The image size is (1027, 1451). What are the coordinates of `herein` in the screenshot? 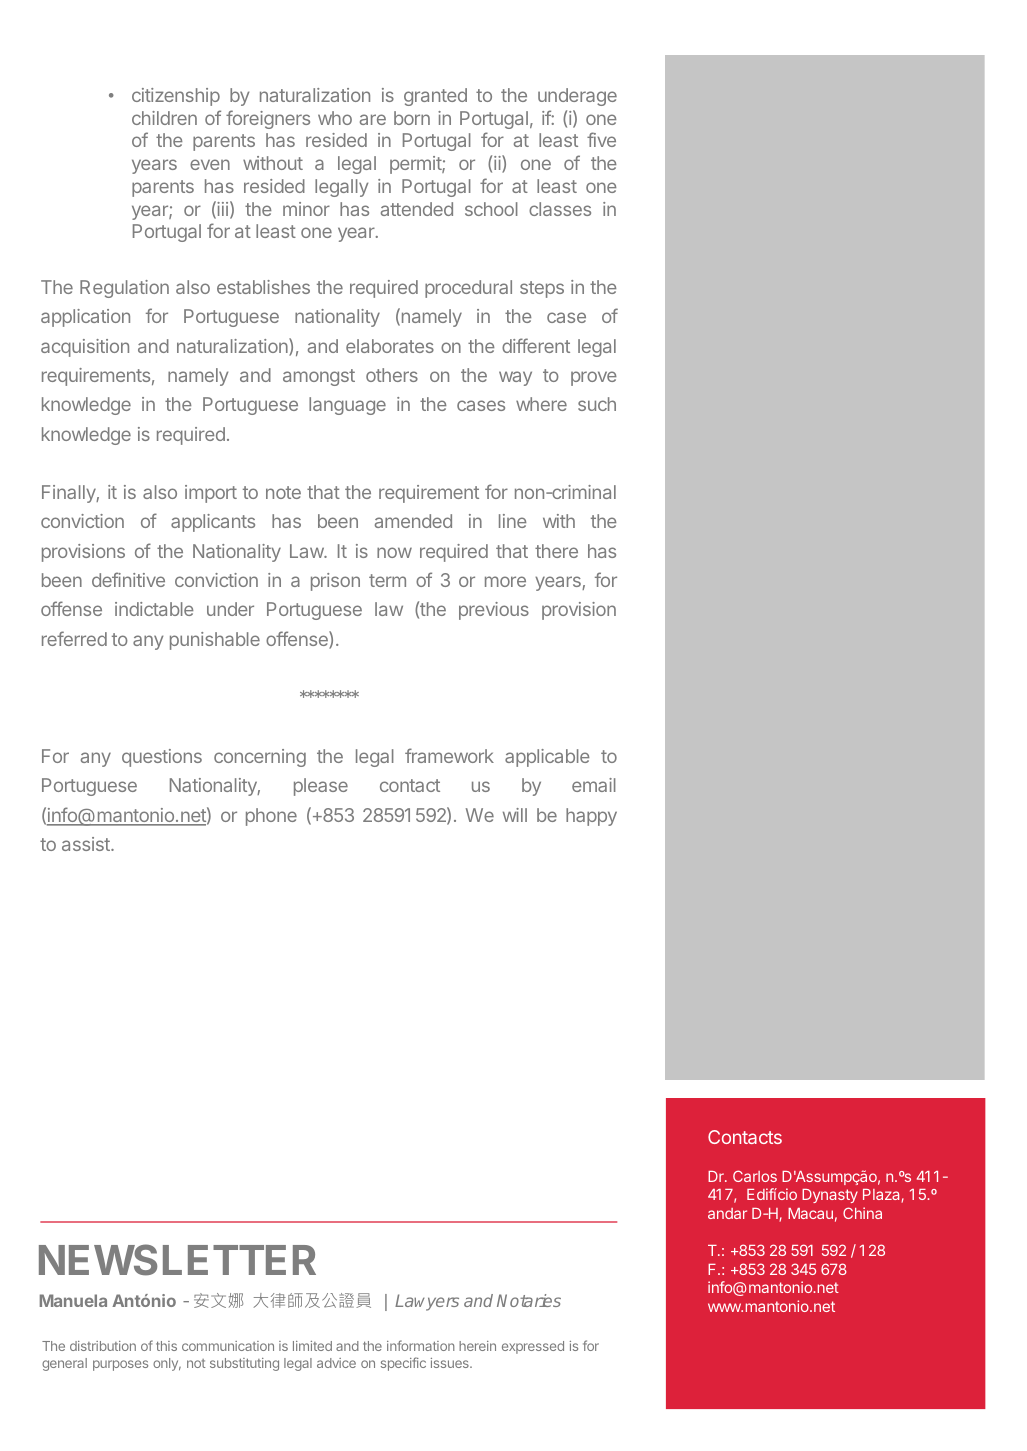 It's located at (477, 1346).
